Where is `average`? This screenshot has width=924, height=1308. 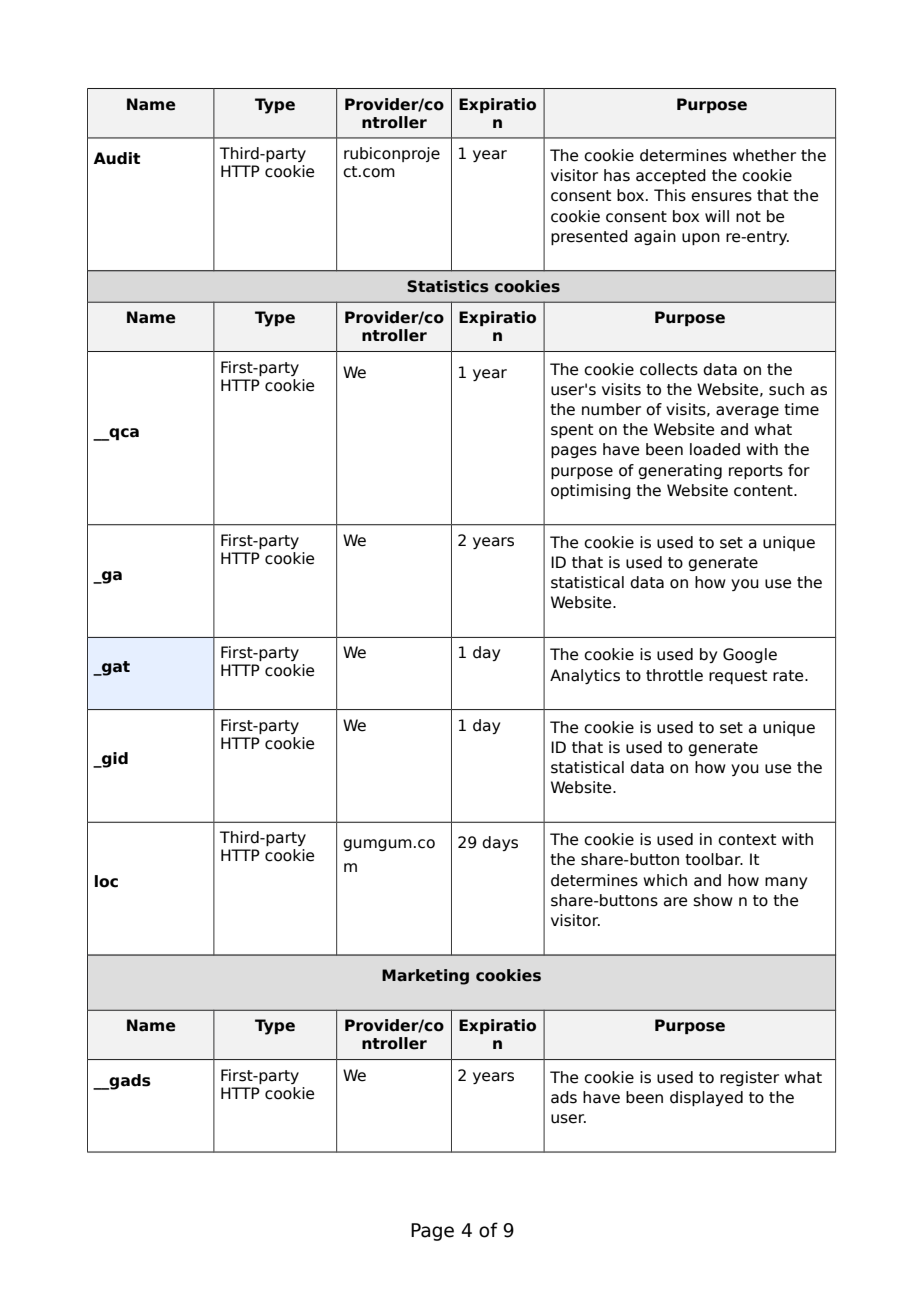 average is located at coordinates (747, 412).
